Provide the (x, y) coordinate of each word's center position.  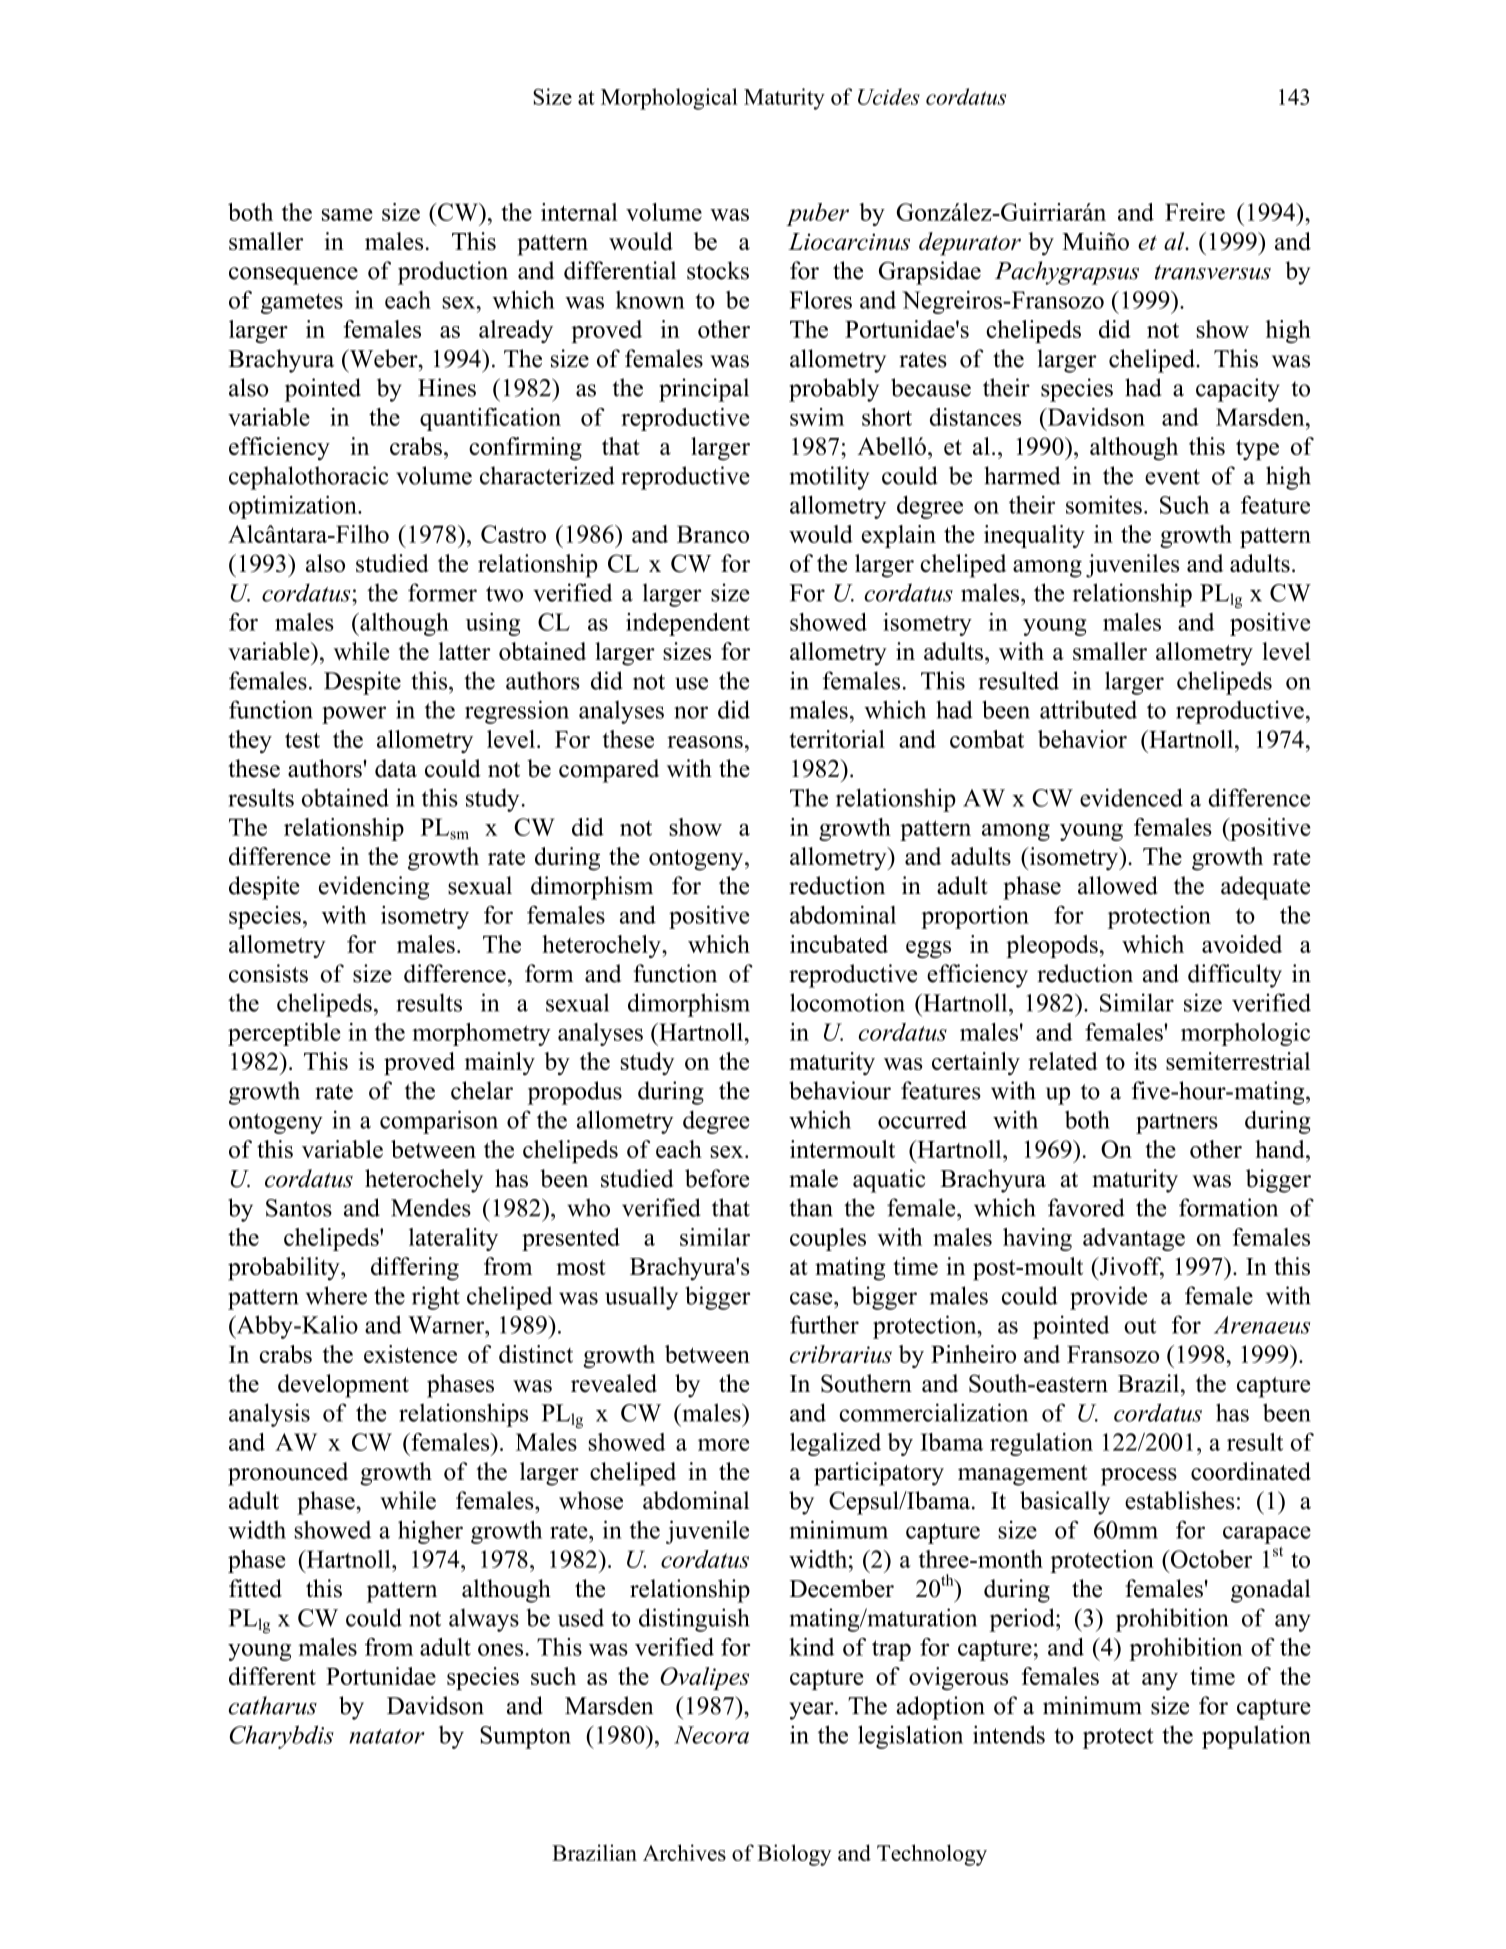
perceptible (284, 1034)
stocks (718, 270)
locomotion (847, 1002)
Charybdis (282, 1737)
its (1145, 1061)
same (347, 215)
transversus (1213, 272)
